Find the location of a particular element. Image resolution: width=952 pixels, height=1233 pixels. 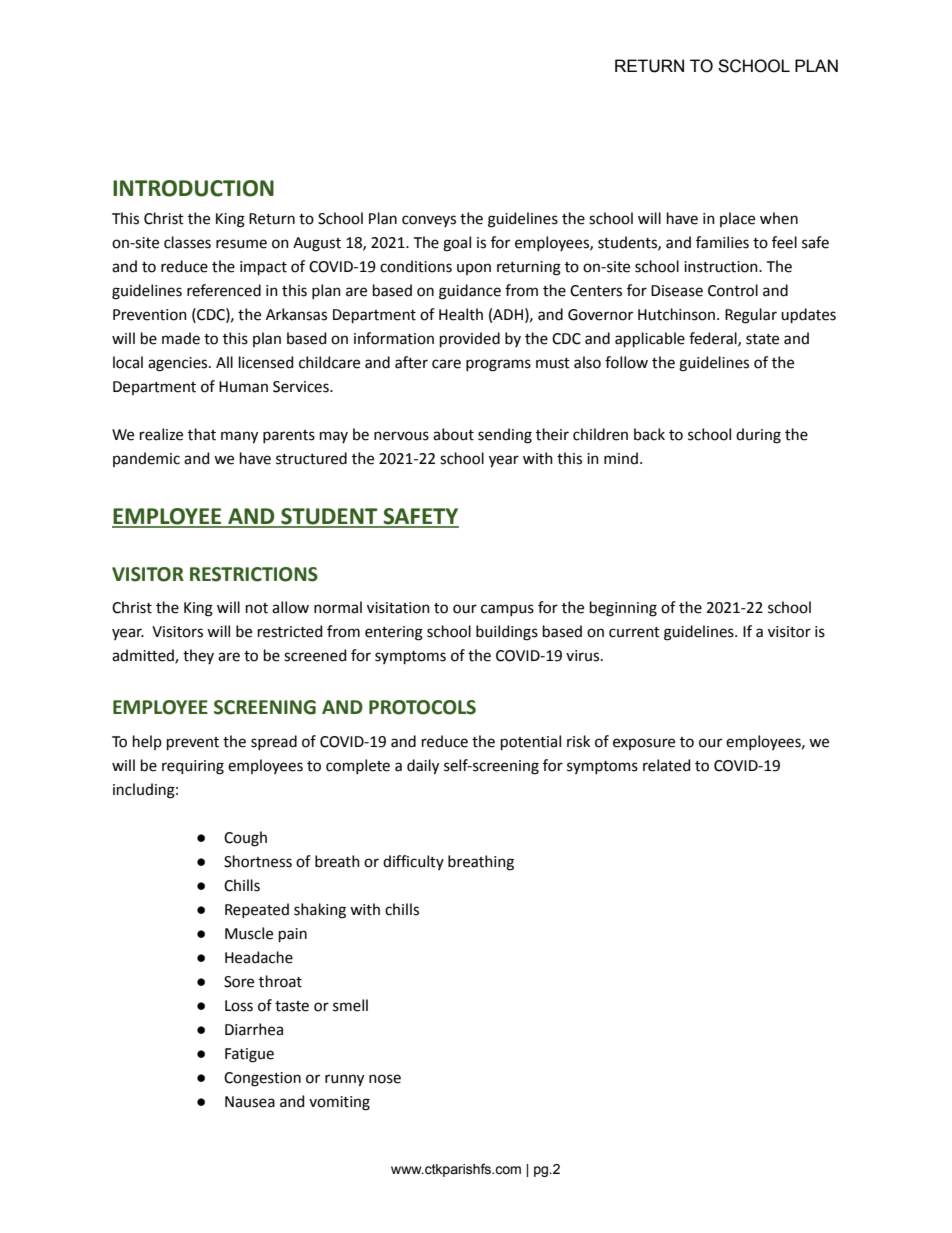

conveys is located at coordinates (429, 221).
